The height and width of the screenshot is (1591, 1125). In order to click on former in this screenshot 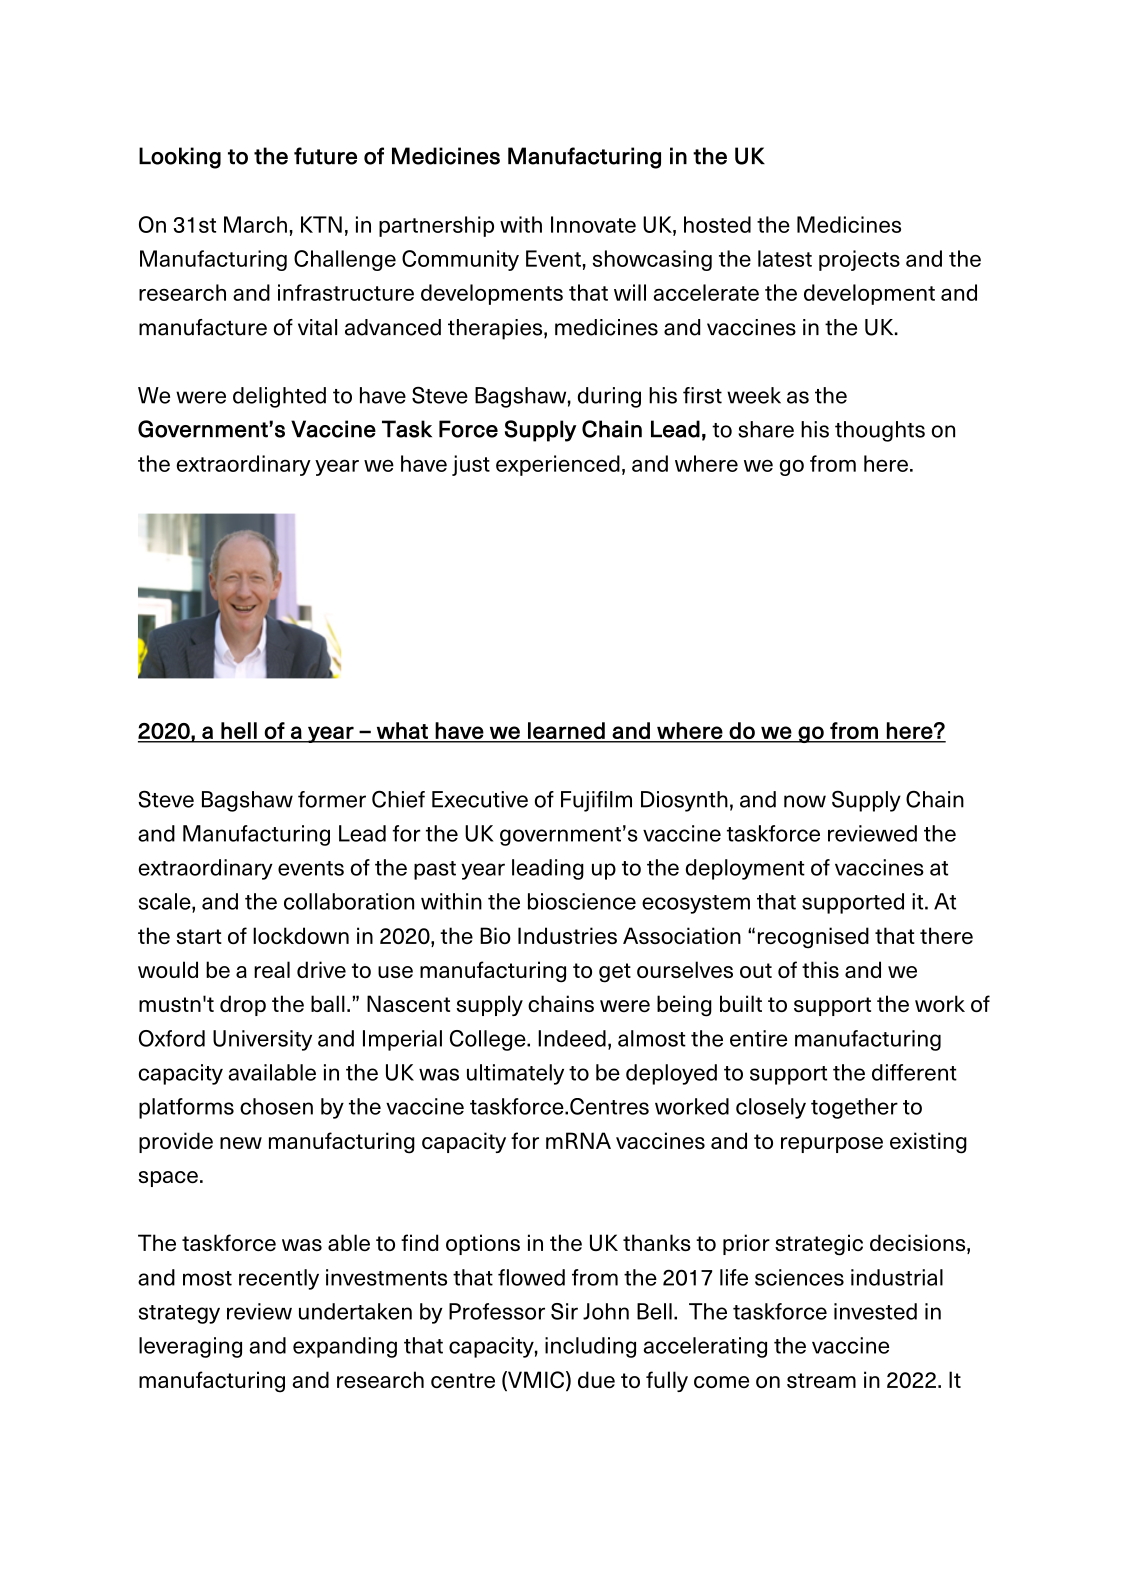, I will do `click(332, 799)`.
